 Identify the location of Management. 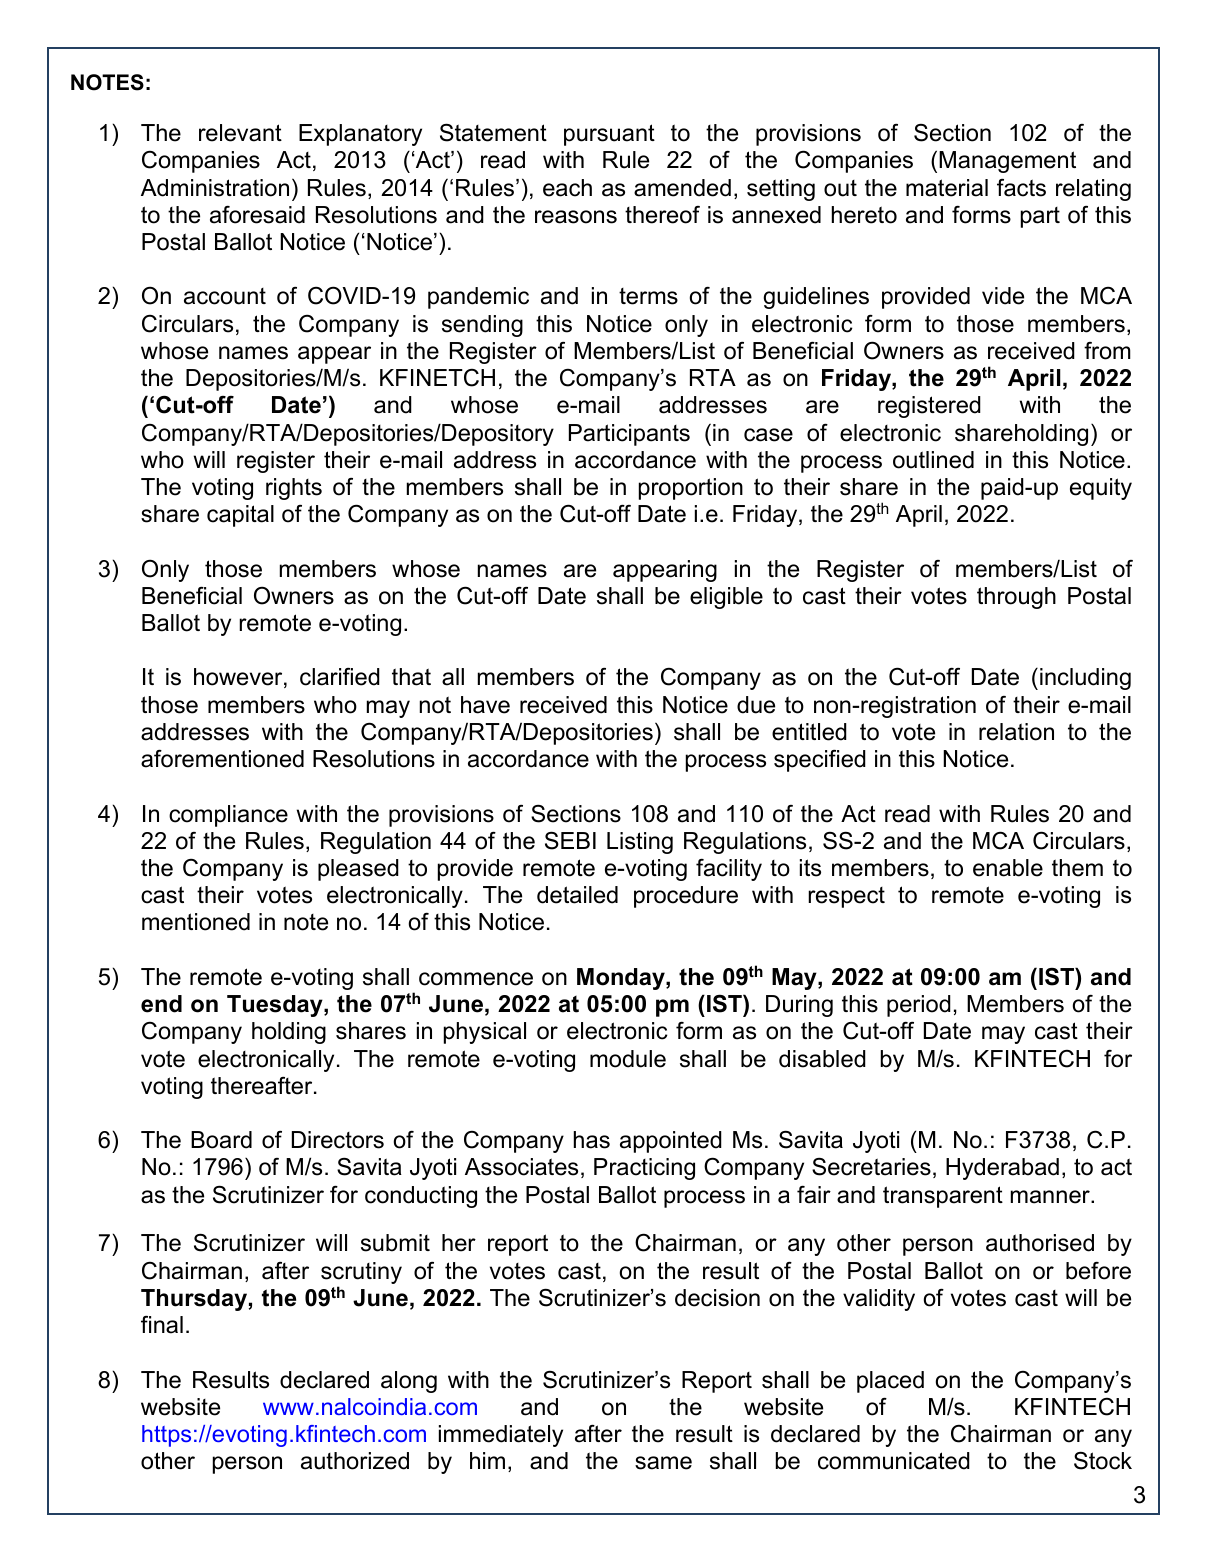
(1007, 162).
